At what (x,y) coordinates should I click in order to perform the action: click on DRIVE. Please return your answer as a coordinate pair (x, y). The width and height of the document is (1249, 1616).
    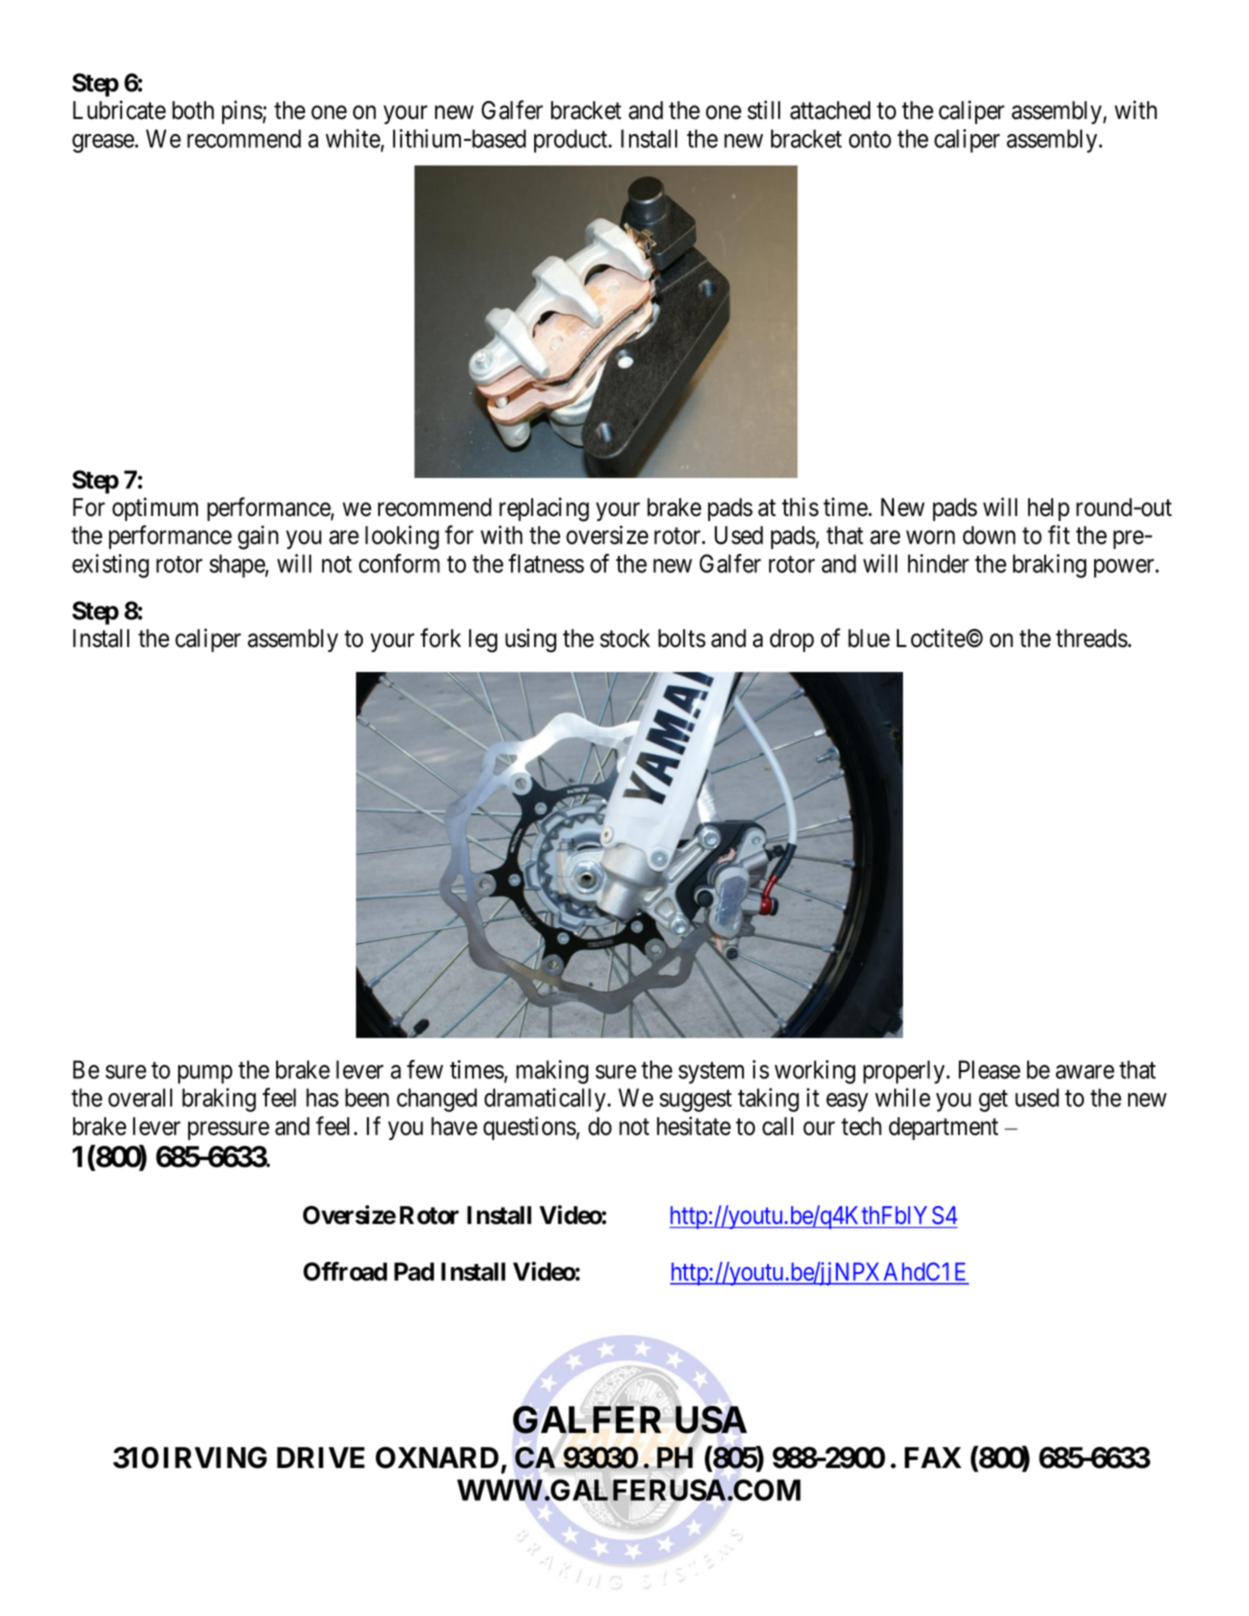
    Looking at the image, I should click on (321, 1457).
